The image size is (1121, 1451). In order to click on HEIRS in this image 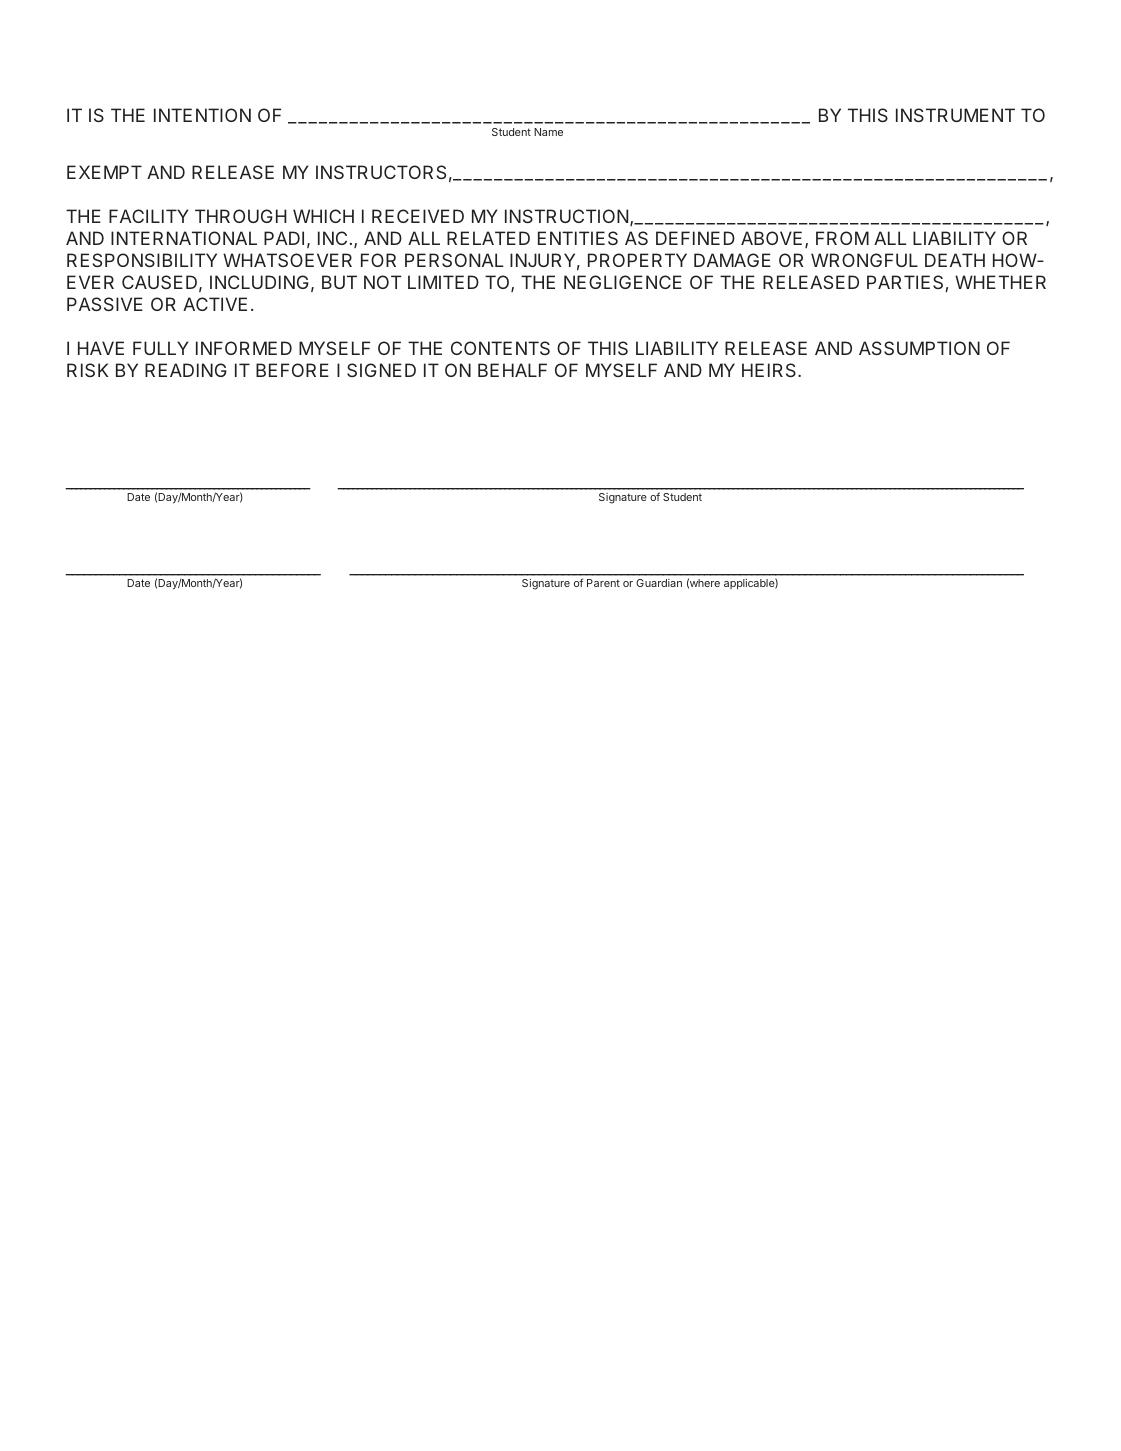, I will do `click(770, 370)`.
